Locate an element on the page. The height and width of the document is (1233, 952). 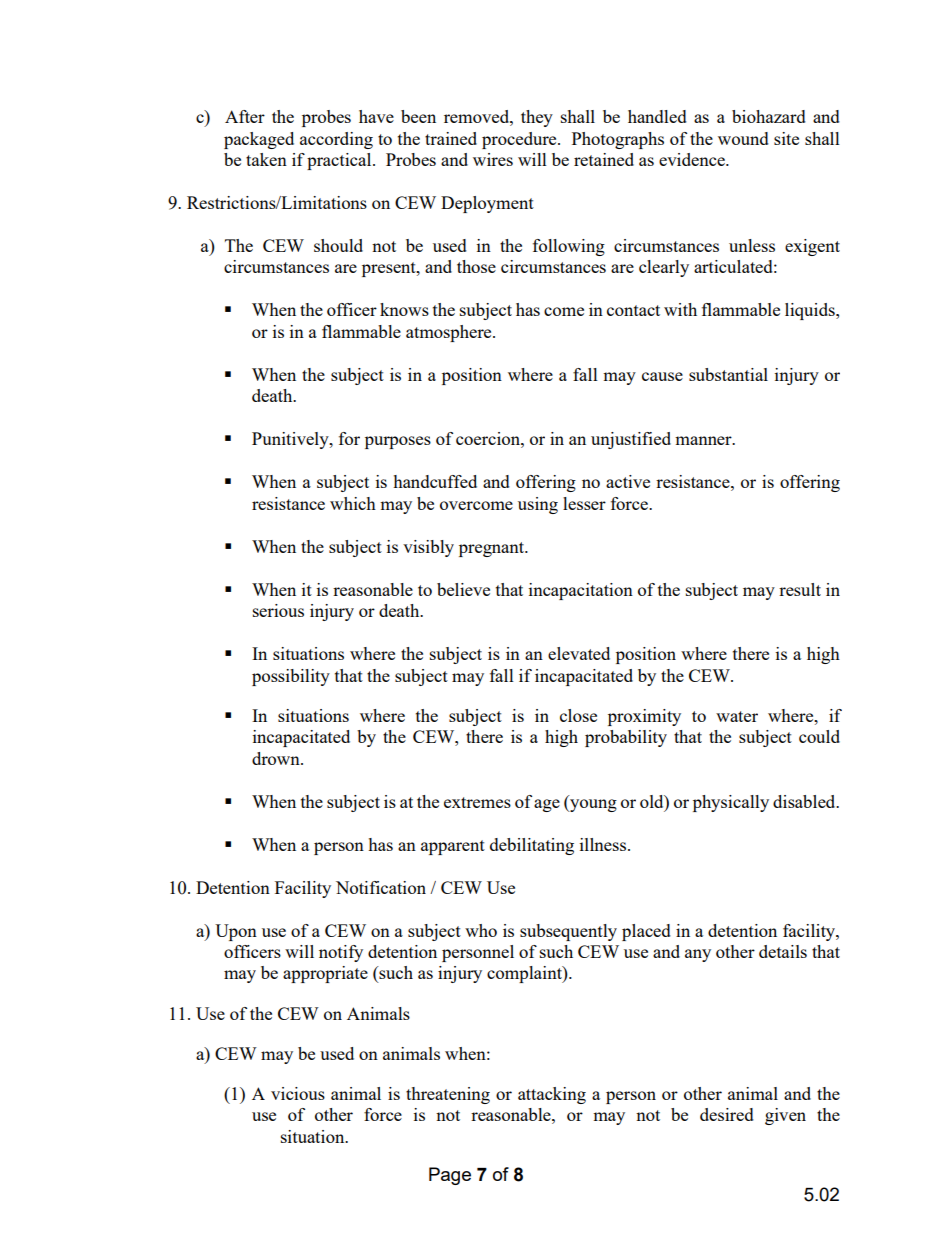
according is located at coordinates (336, 140).
